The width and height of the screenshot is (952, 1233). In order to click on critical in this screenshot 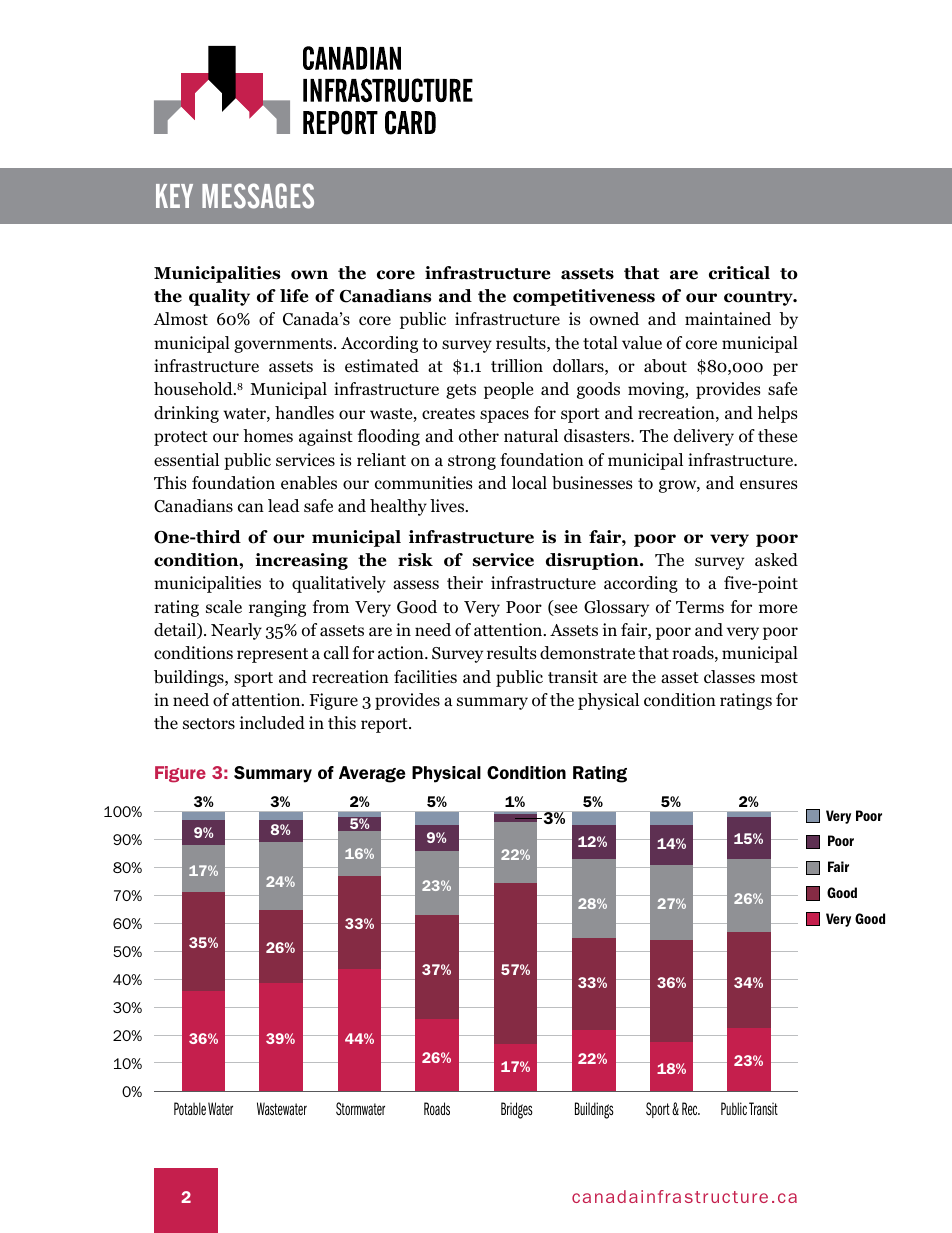, I will do `click(739, 273)`.
